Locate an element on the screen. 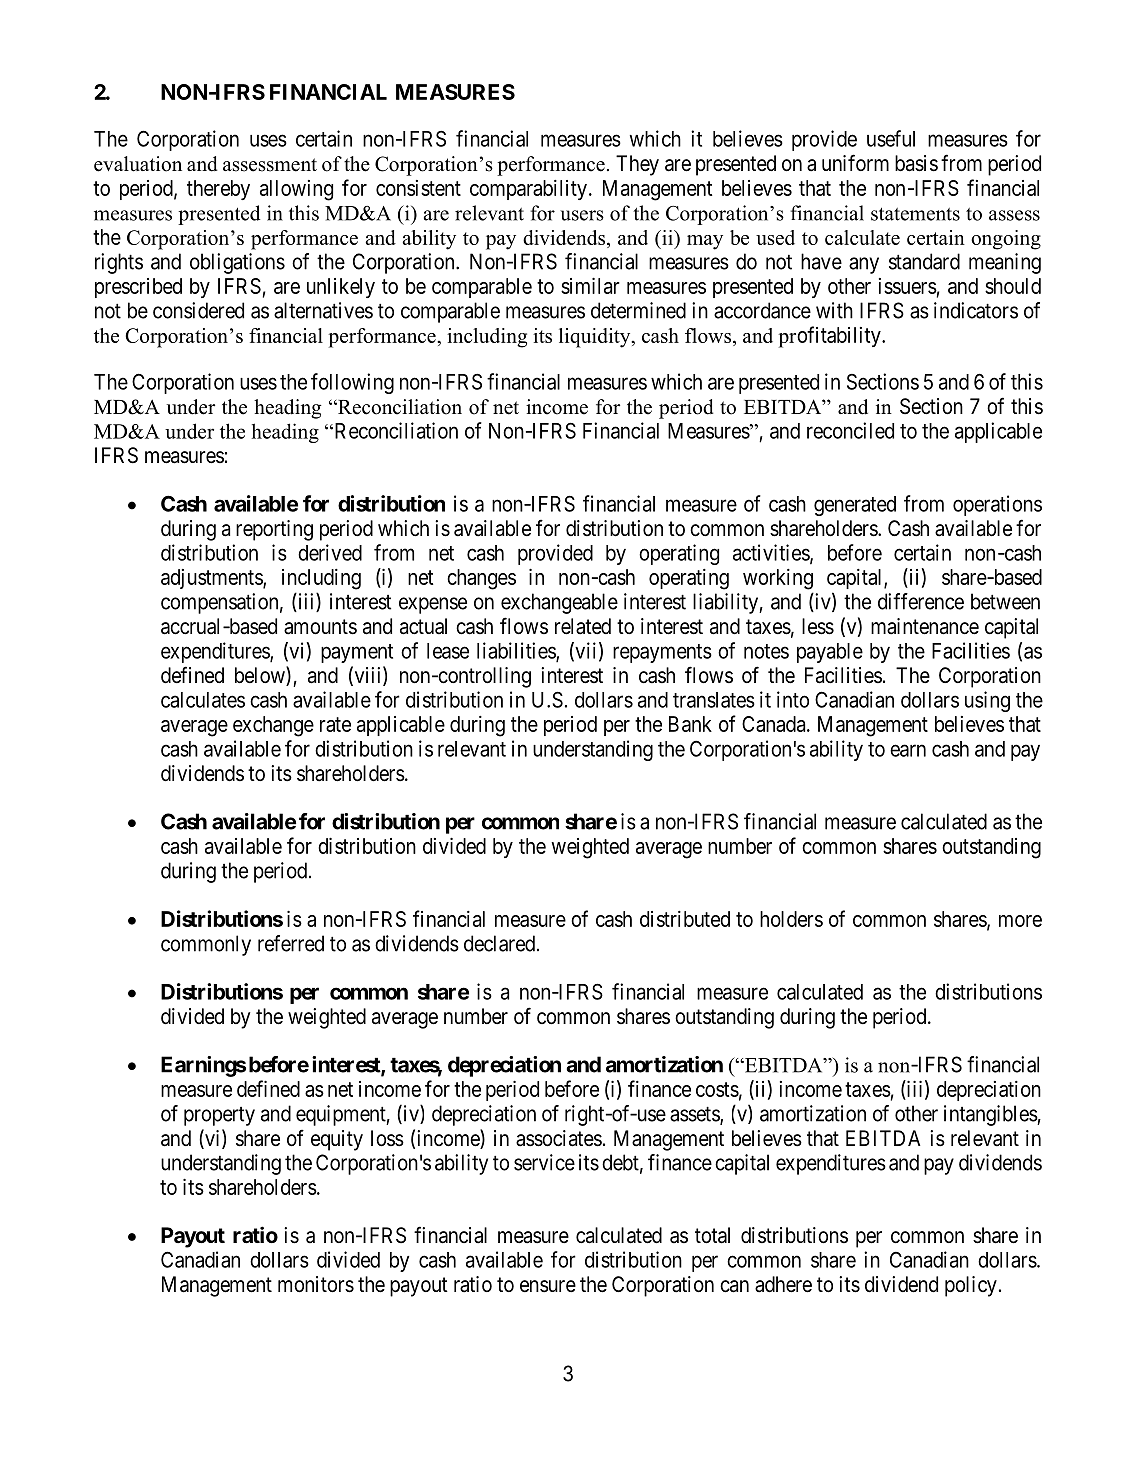 Image resolution: width=1135 pixels, height=1468 pixels. ensure is located at coordinates (548, 1286).
